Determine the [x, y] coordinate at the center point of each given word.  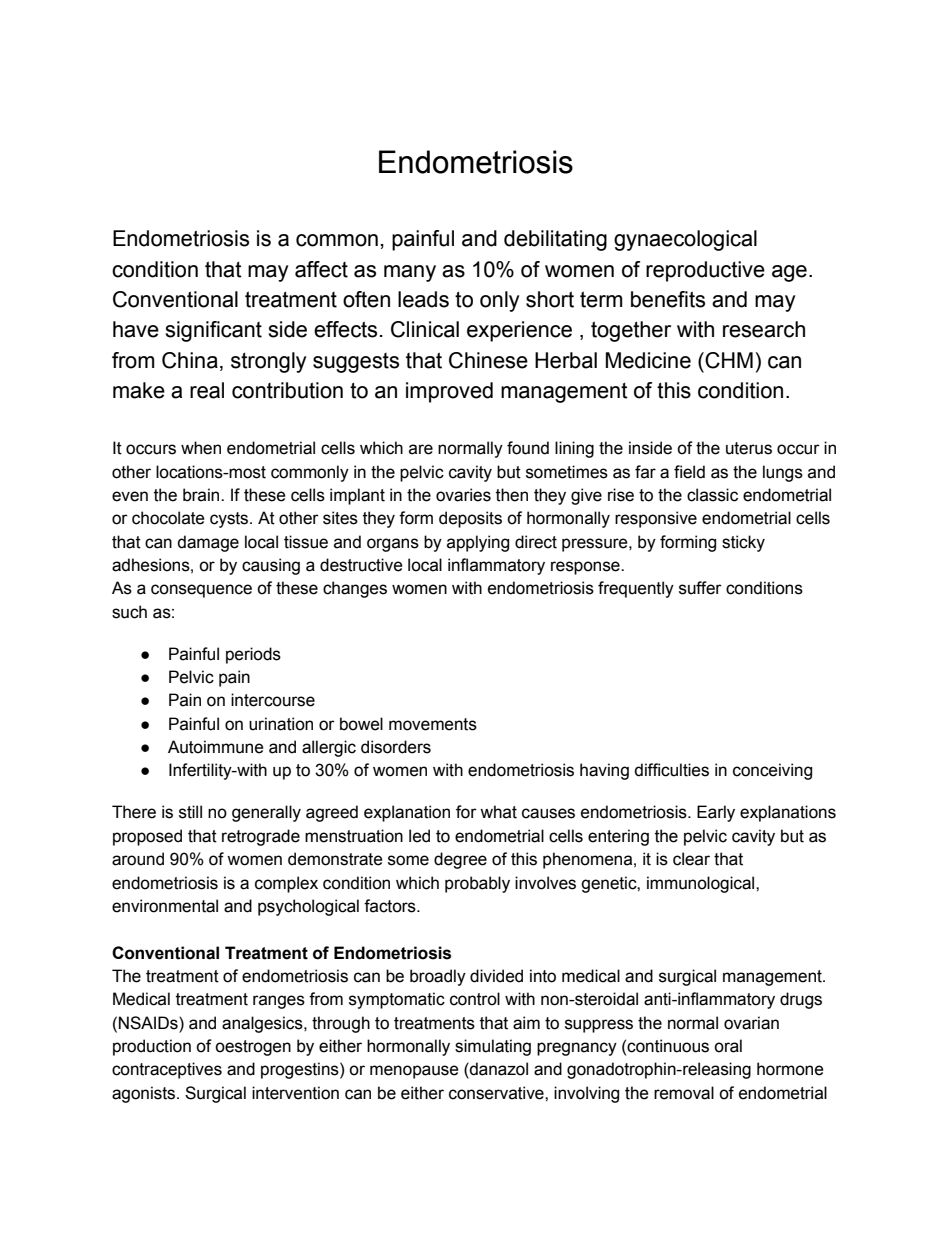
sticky [743, 543]
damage [208, 543]
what [498, 812]
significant [213, 331]
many [410, 273]
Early [716, 813]
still [190, 812]
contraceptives [167, 1070]
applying [478, 543]
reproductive [705, 271]
